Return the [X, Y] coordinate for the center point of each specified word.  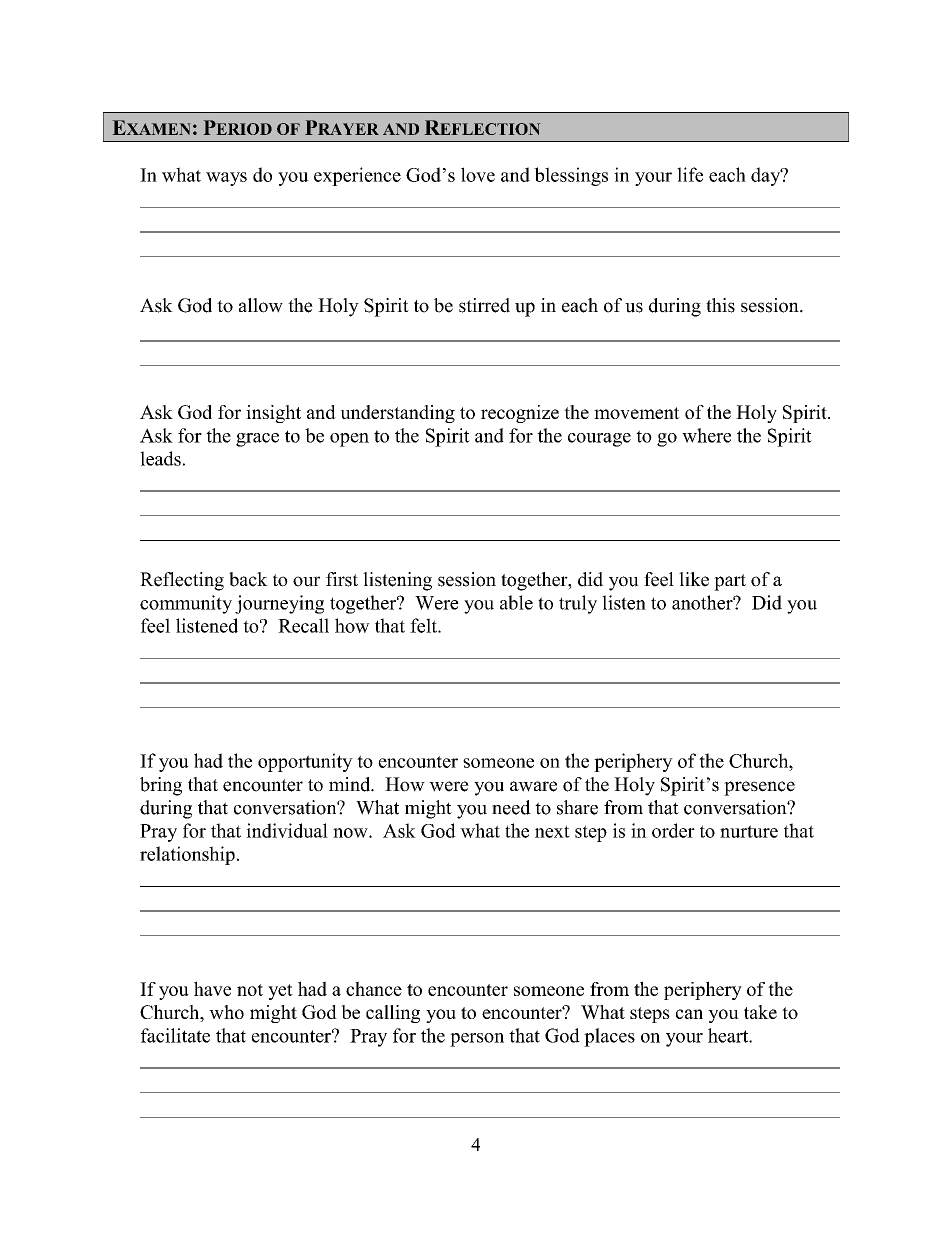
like [694, 579]
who [226, 1012]
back [248, 579]
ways [226, 179]
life [690, 174]
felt [424, 625]
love [478, 174]
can [689, 1014]
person [477, 1040]
